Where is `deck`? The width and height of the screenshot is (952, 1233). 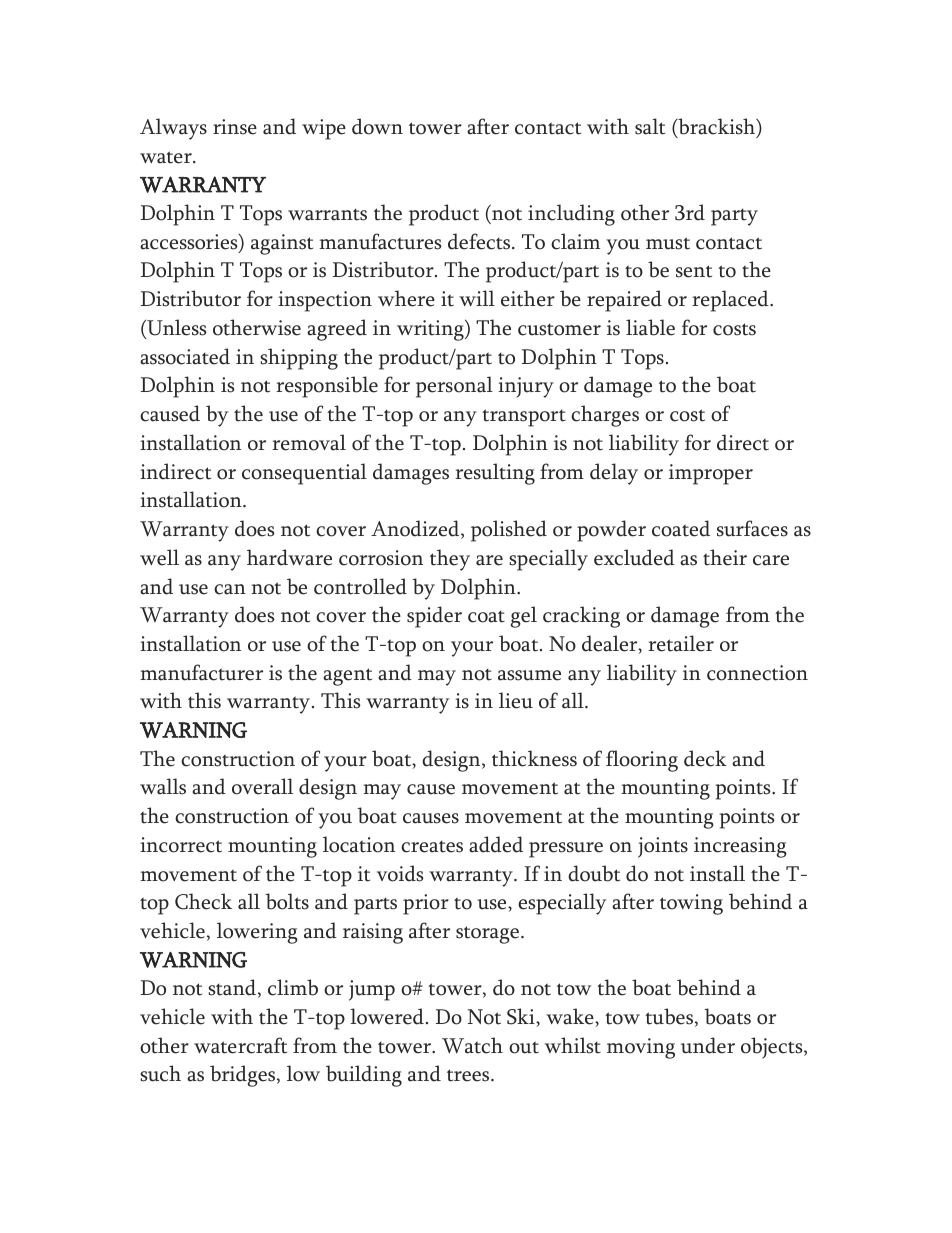 deck is located at coordinates (705, 758).
